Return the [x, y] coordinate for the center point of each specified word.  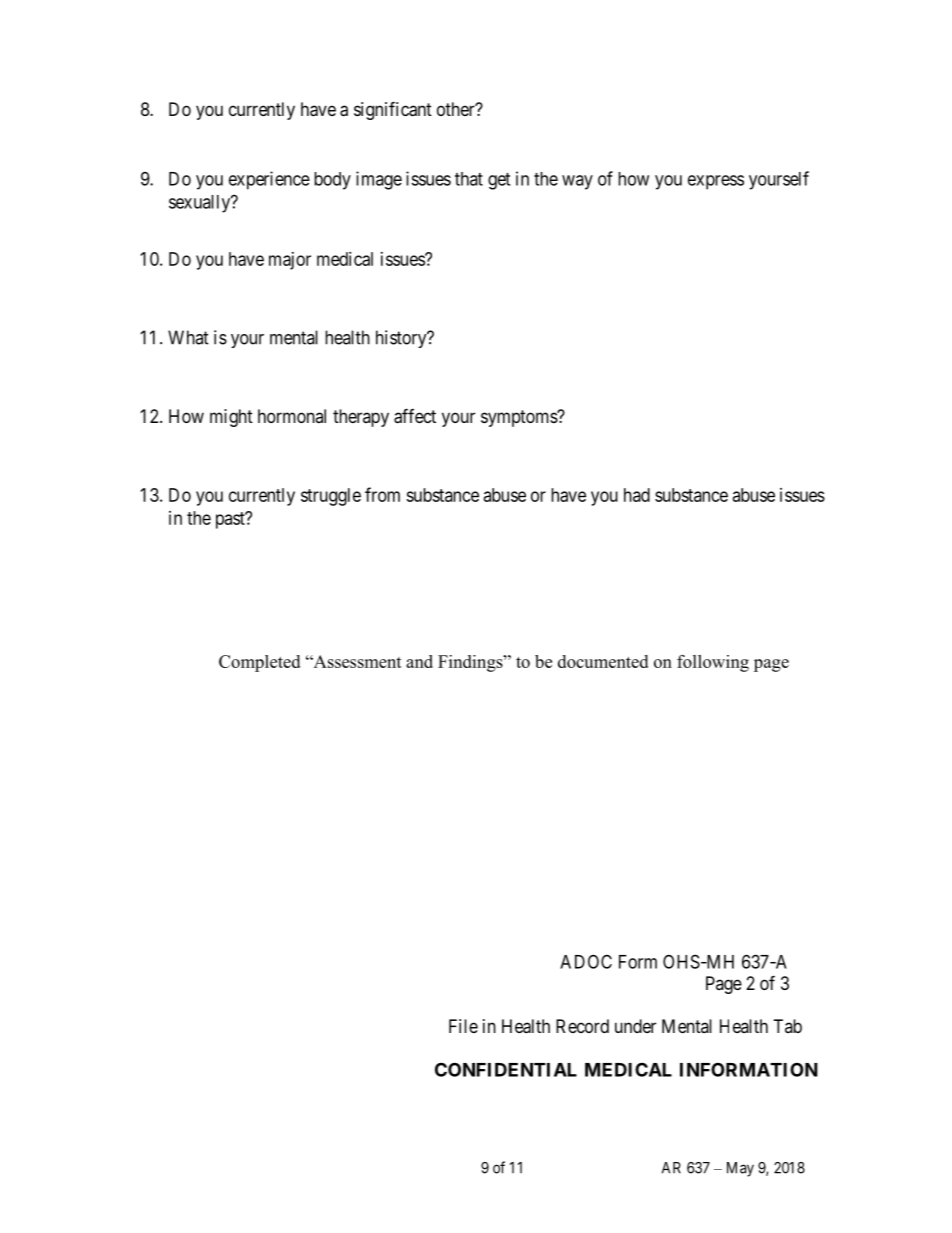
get [499, 181]
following [713, 663]
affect [415, 416]
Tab [788, 1026]
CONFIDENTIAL [506, 1069]
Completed [259, 663]
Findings [471, 663]
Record [582, 1026]
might [231, 418]
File [463, 1026]
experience [269, 180]
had [637, 495]
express [716, 182]
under [635, 1026]
